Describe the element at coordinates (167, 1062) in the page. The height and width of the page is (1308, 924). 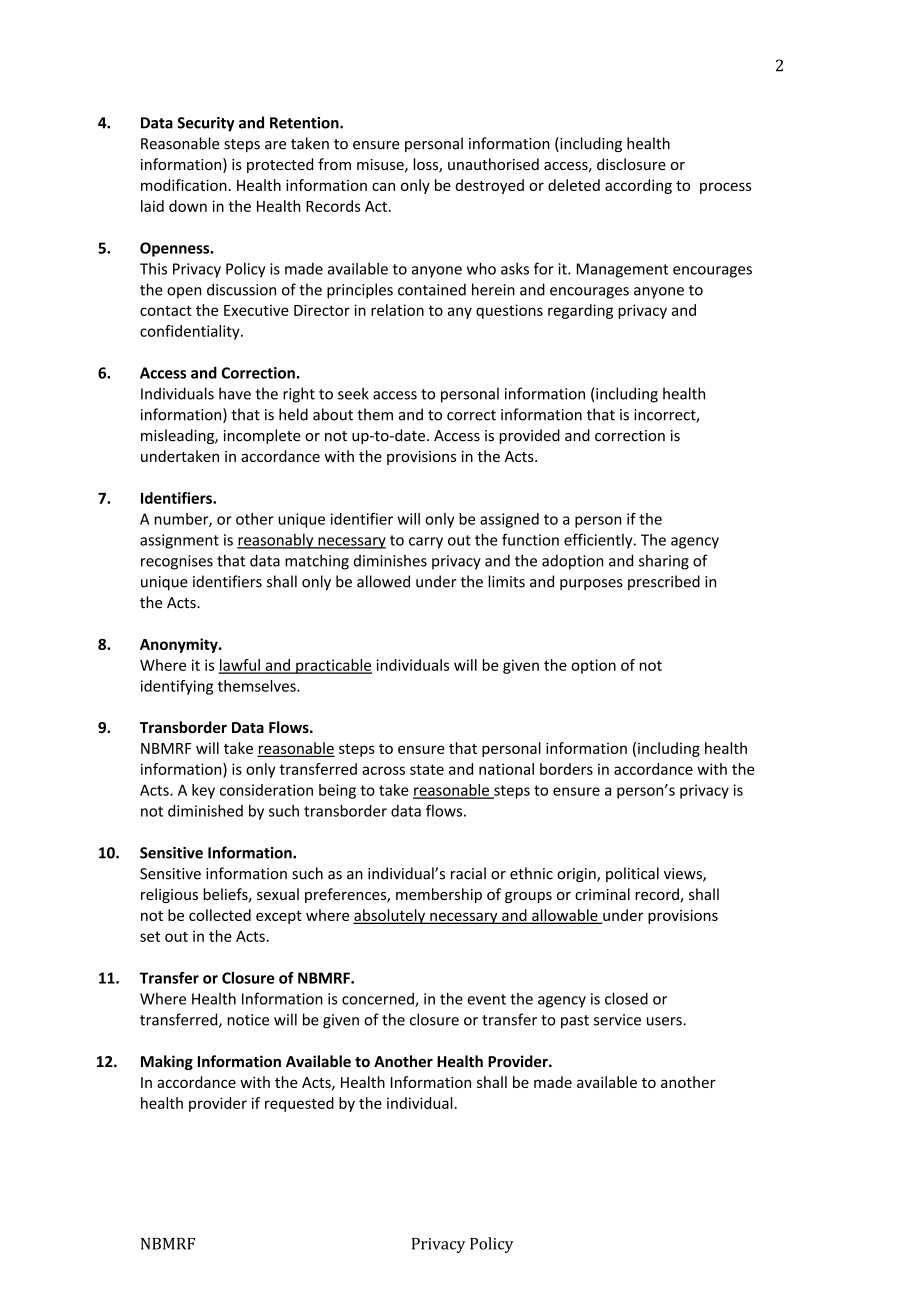
I see `Making` at that location.
